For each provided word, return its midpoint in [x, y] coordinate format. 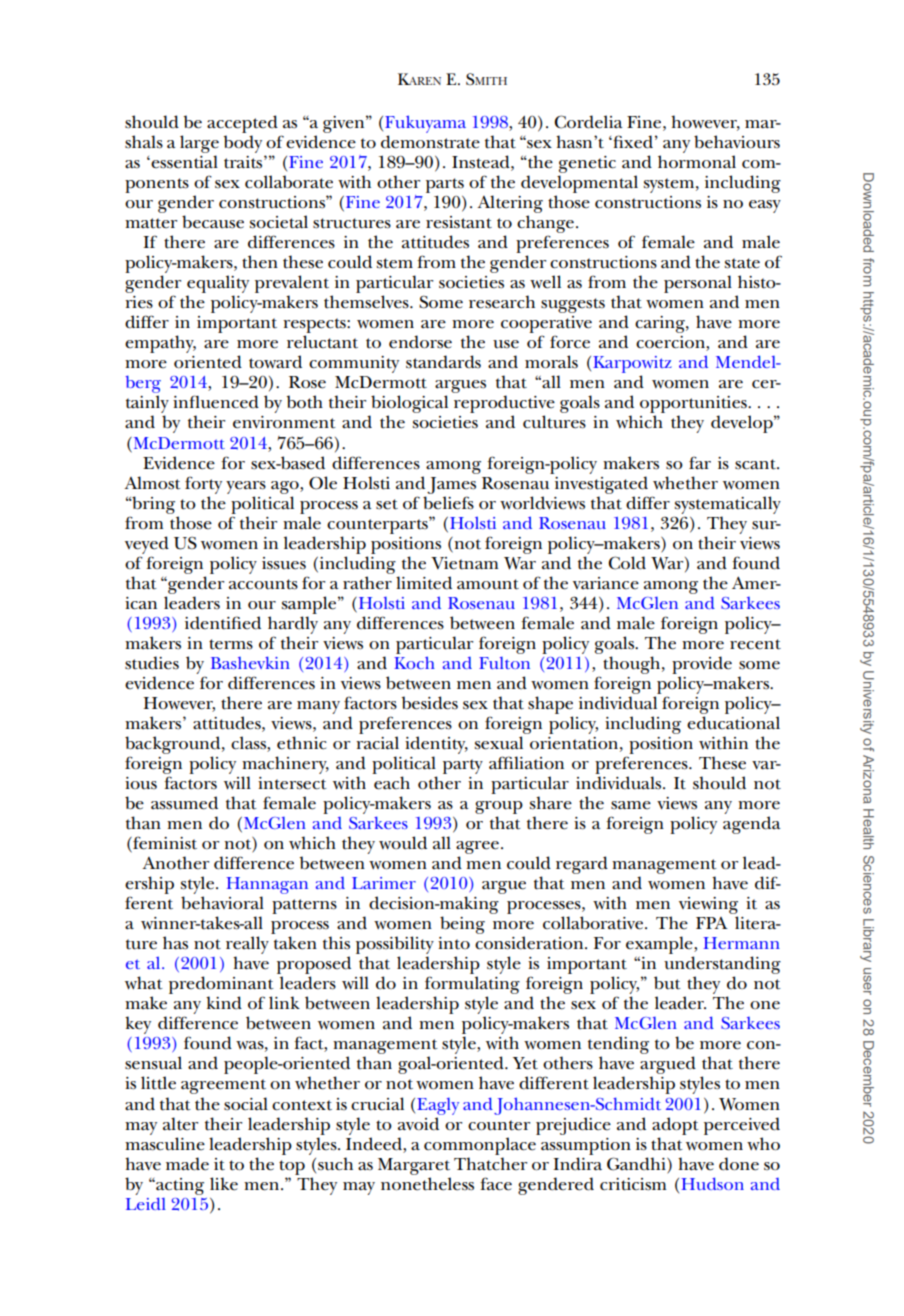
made [187, 1164]
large [199, 144]
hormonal [697, 162]
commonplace [480, 1146]
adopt [675, 1126]
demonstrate [430, 142]
